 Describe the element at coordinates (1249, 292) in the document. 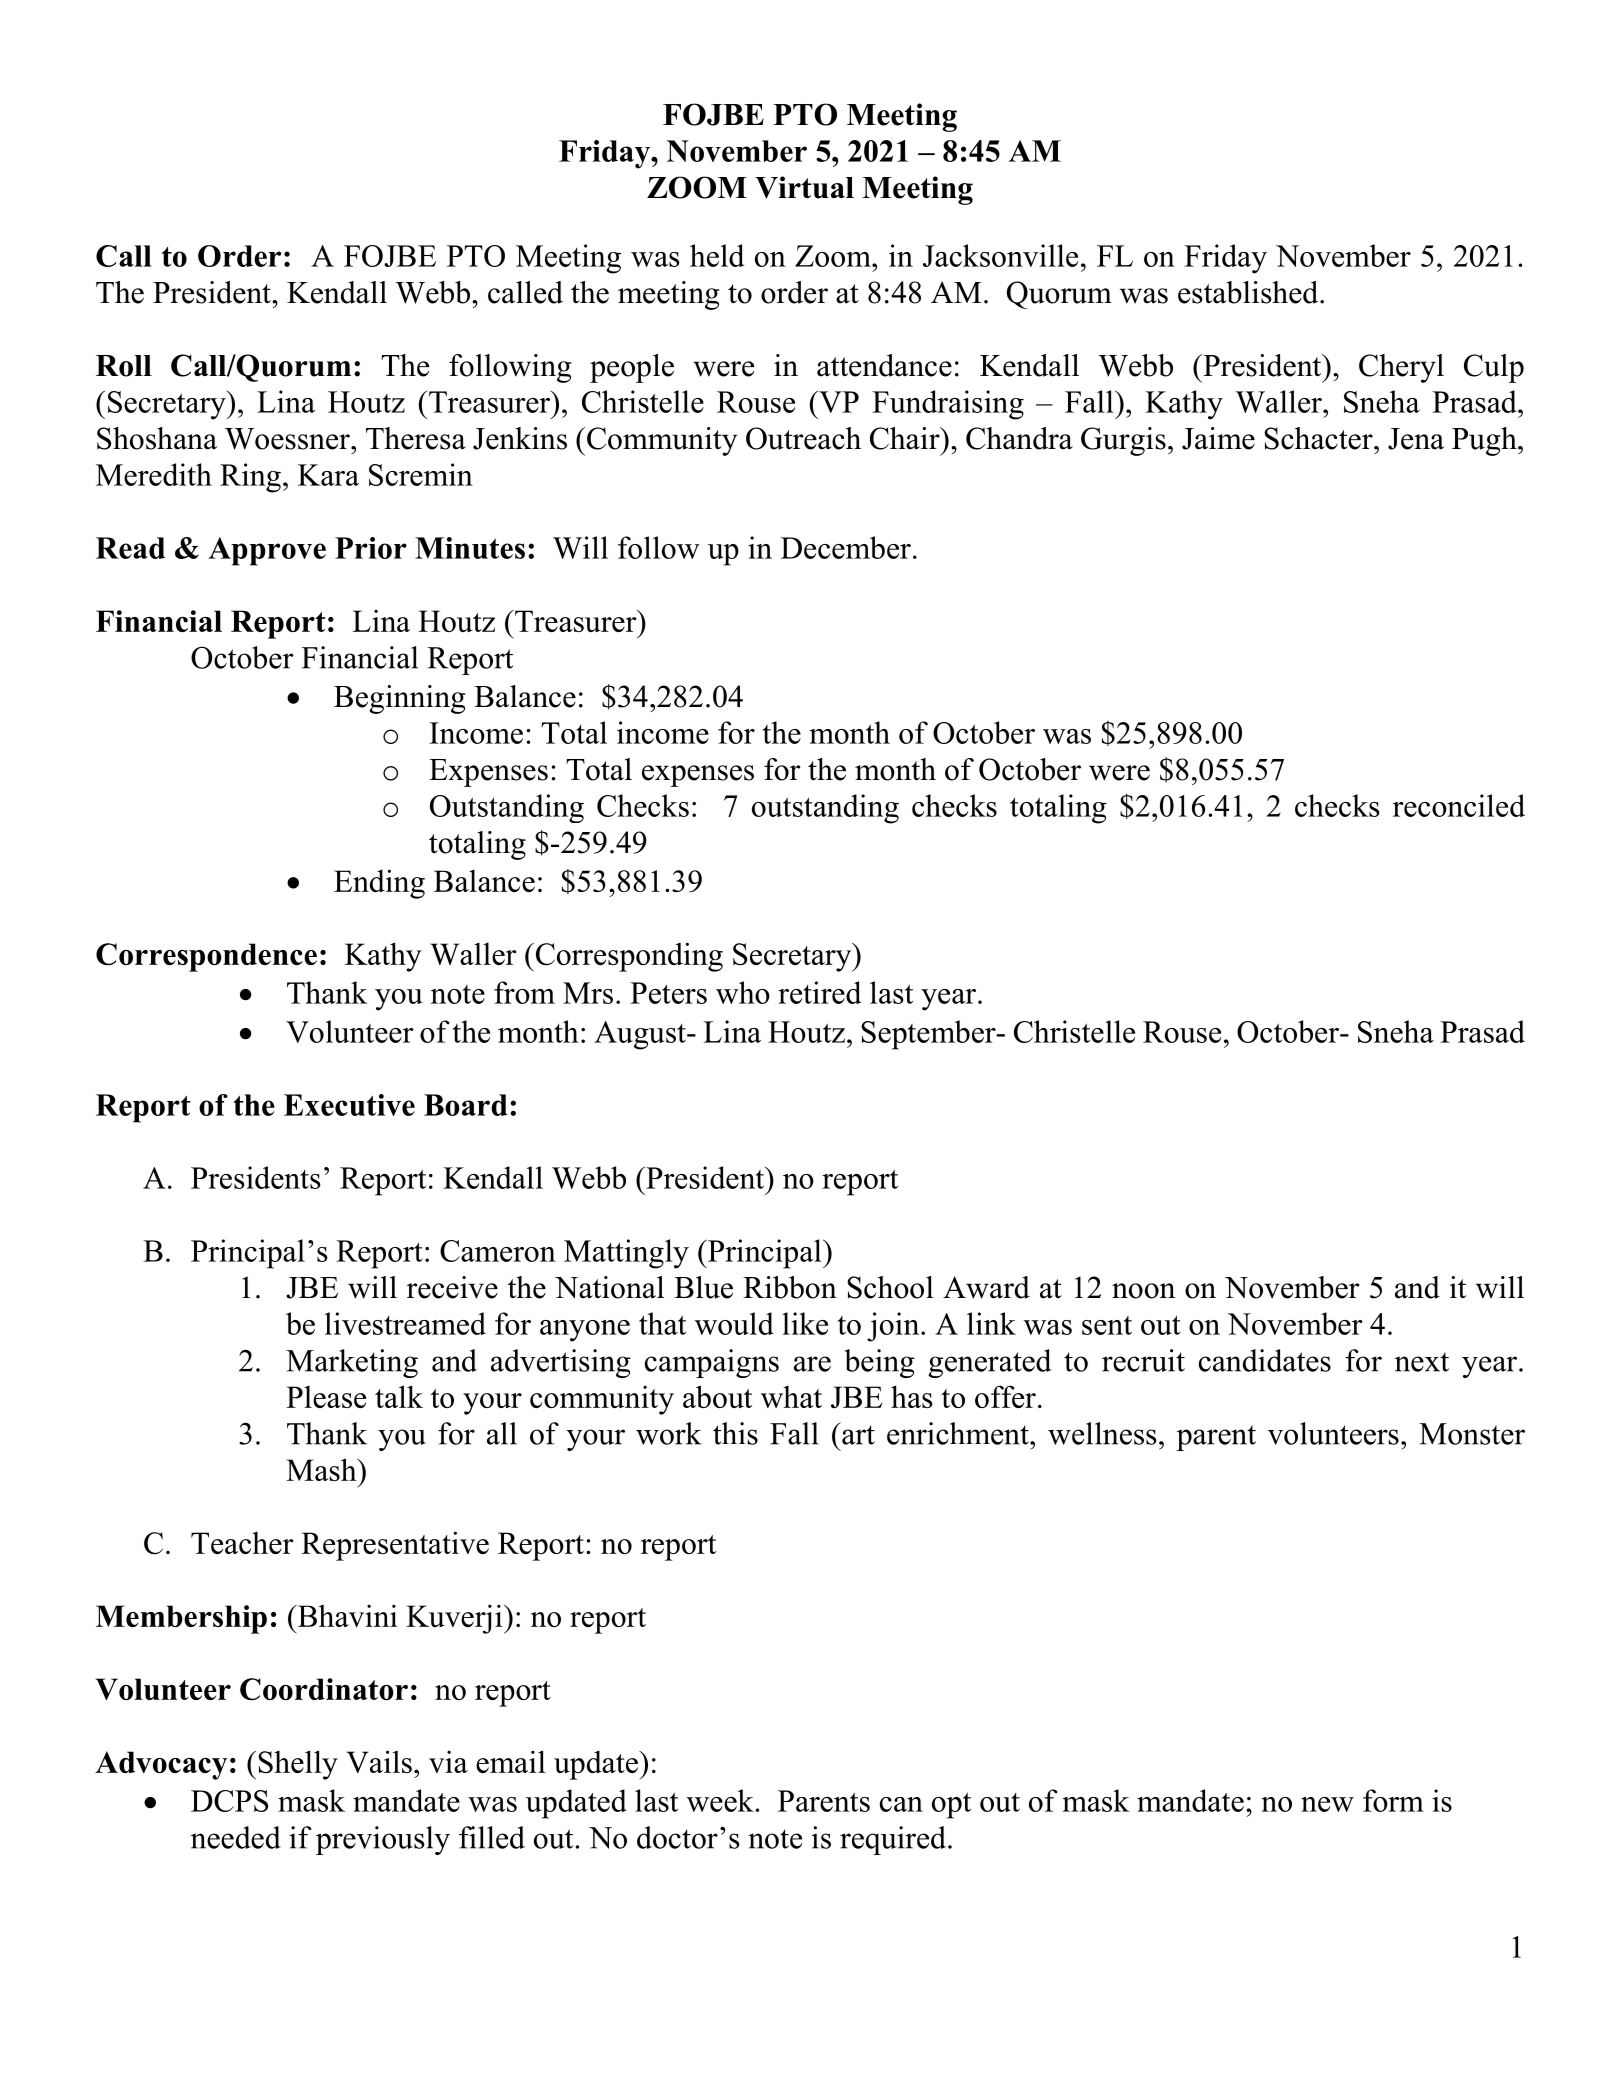

I see `established` at that location.
